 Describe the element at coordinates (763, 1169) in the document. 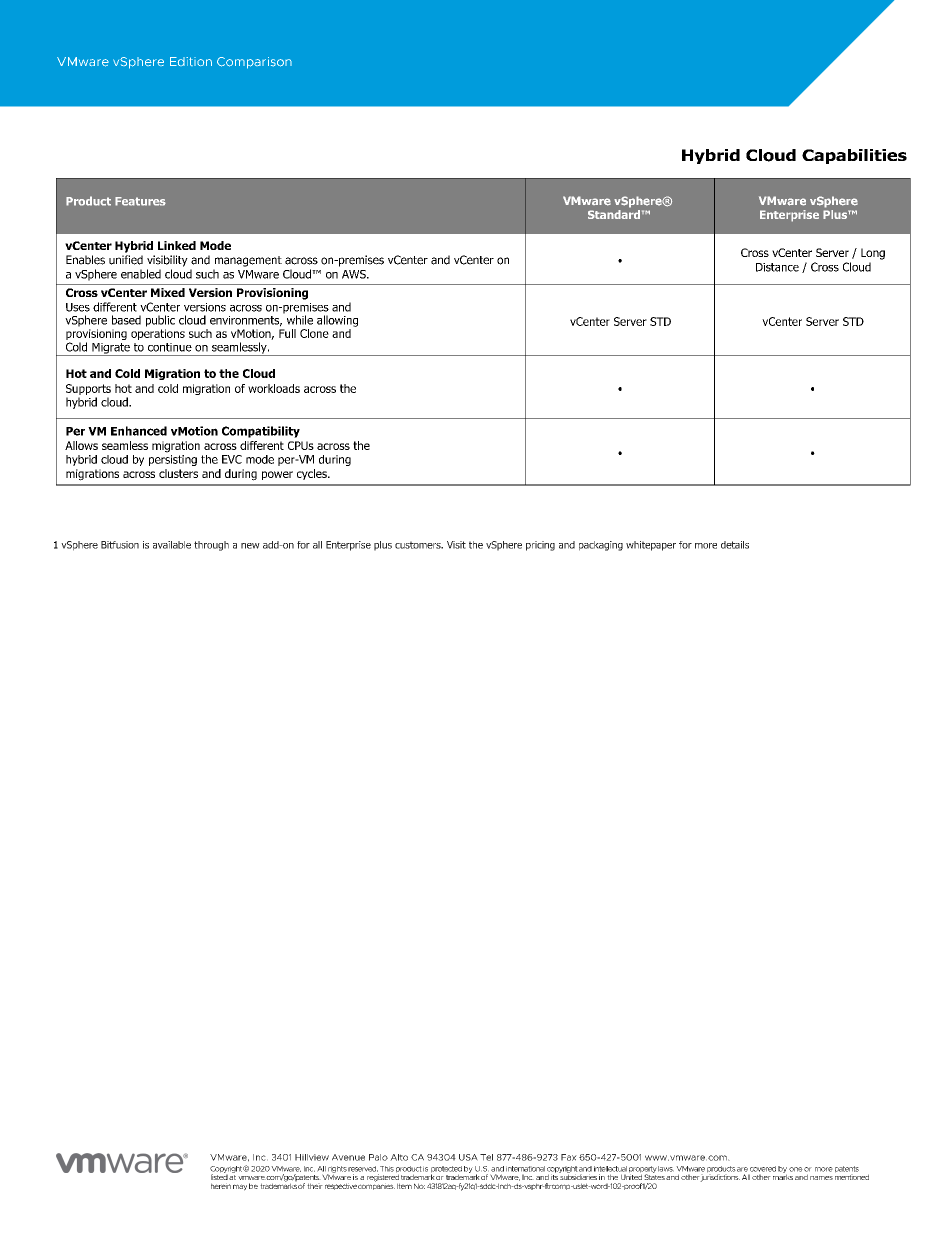

I see `covered` at that location.
